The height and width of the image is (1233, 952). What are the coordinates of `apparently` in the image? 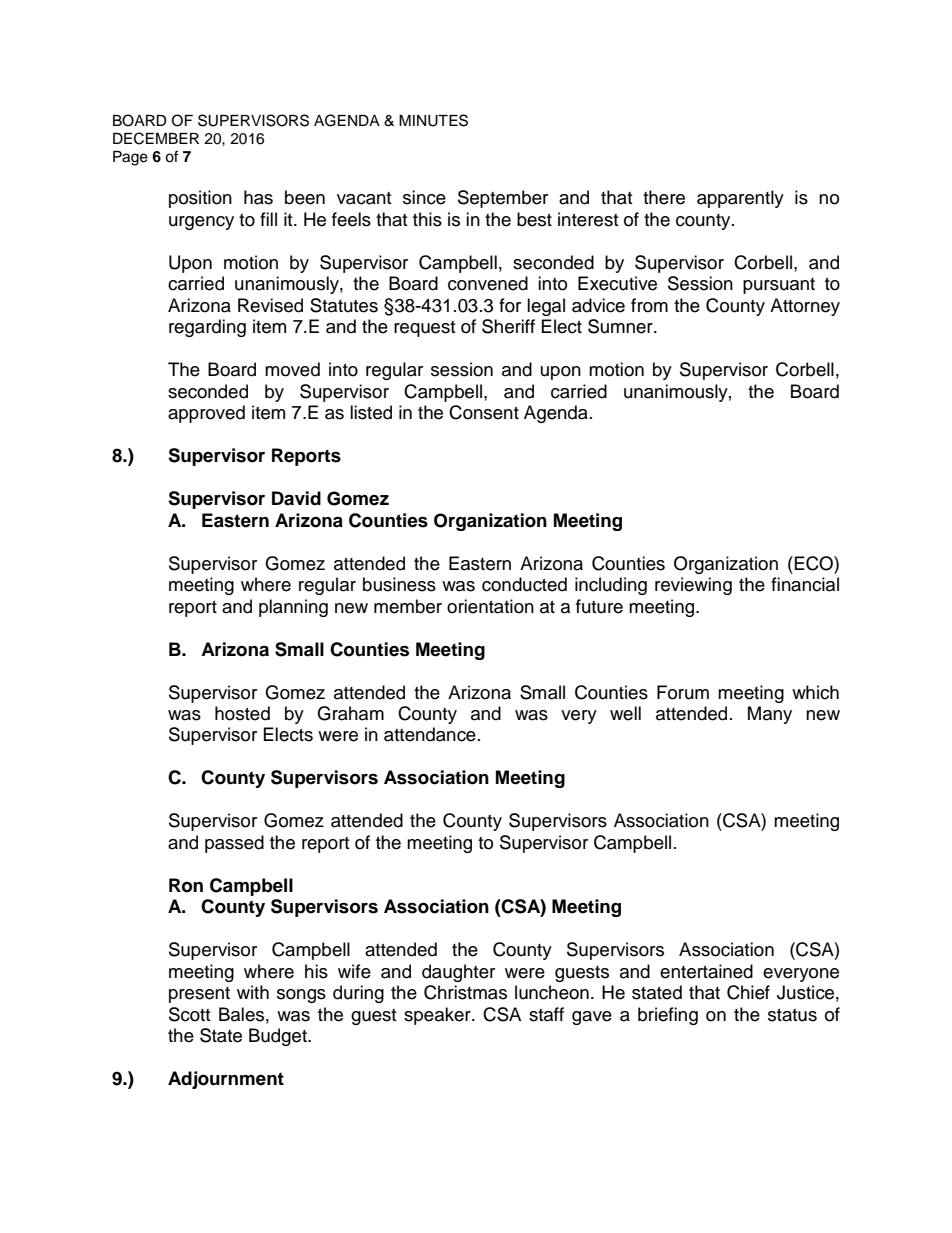 It's located at (740, 199).
